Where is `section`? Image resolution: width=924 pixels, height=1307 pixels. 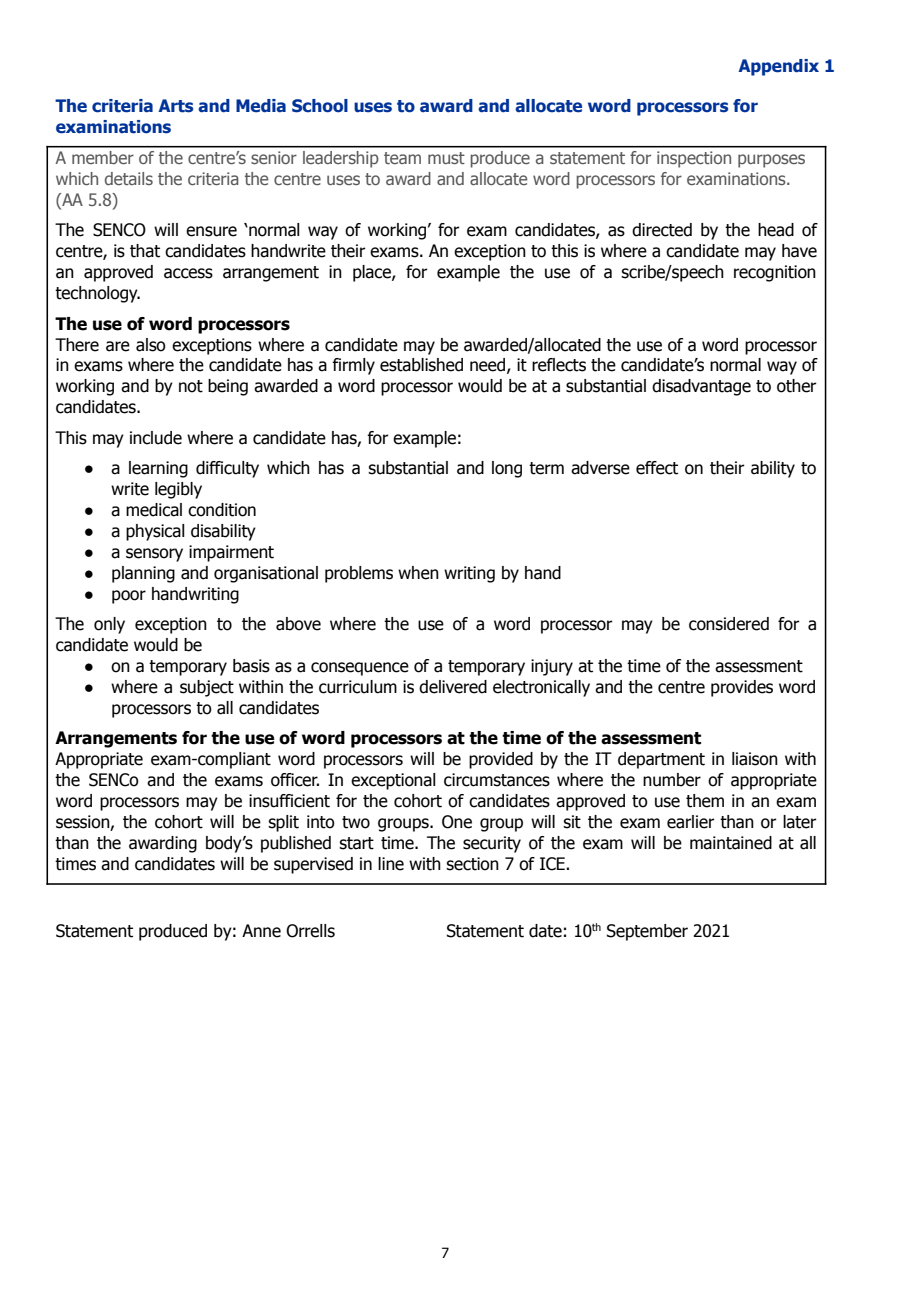 section is located at coordinates (472, 864).
